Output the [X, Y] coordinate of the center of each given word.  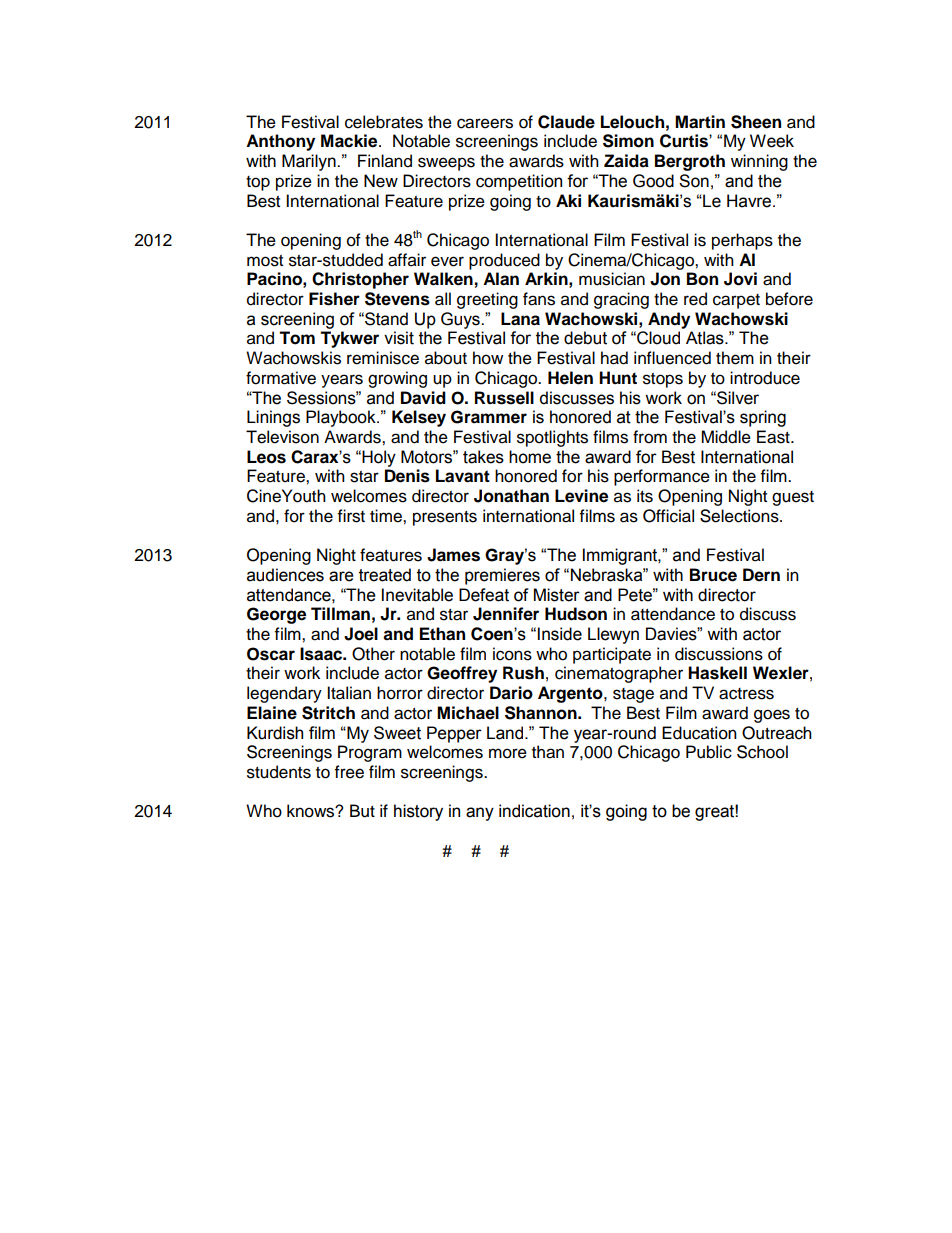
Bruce [713, 575]
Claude [566, 122]
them [735, 358]
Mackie [350, 141]
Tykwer [349, 339]
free [349, 772]
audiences [285, 575]
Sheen [756, 122]
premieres [502, 576]
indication [534, 811]
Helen [570, 378]
